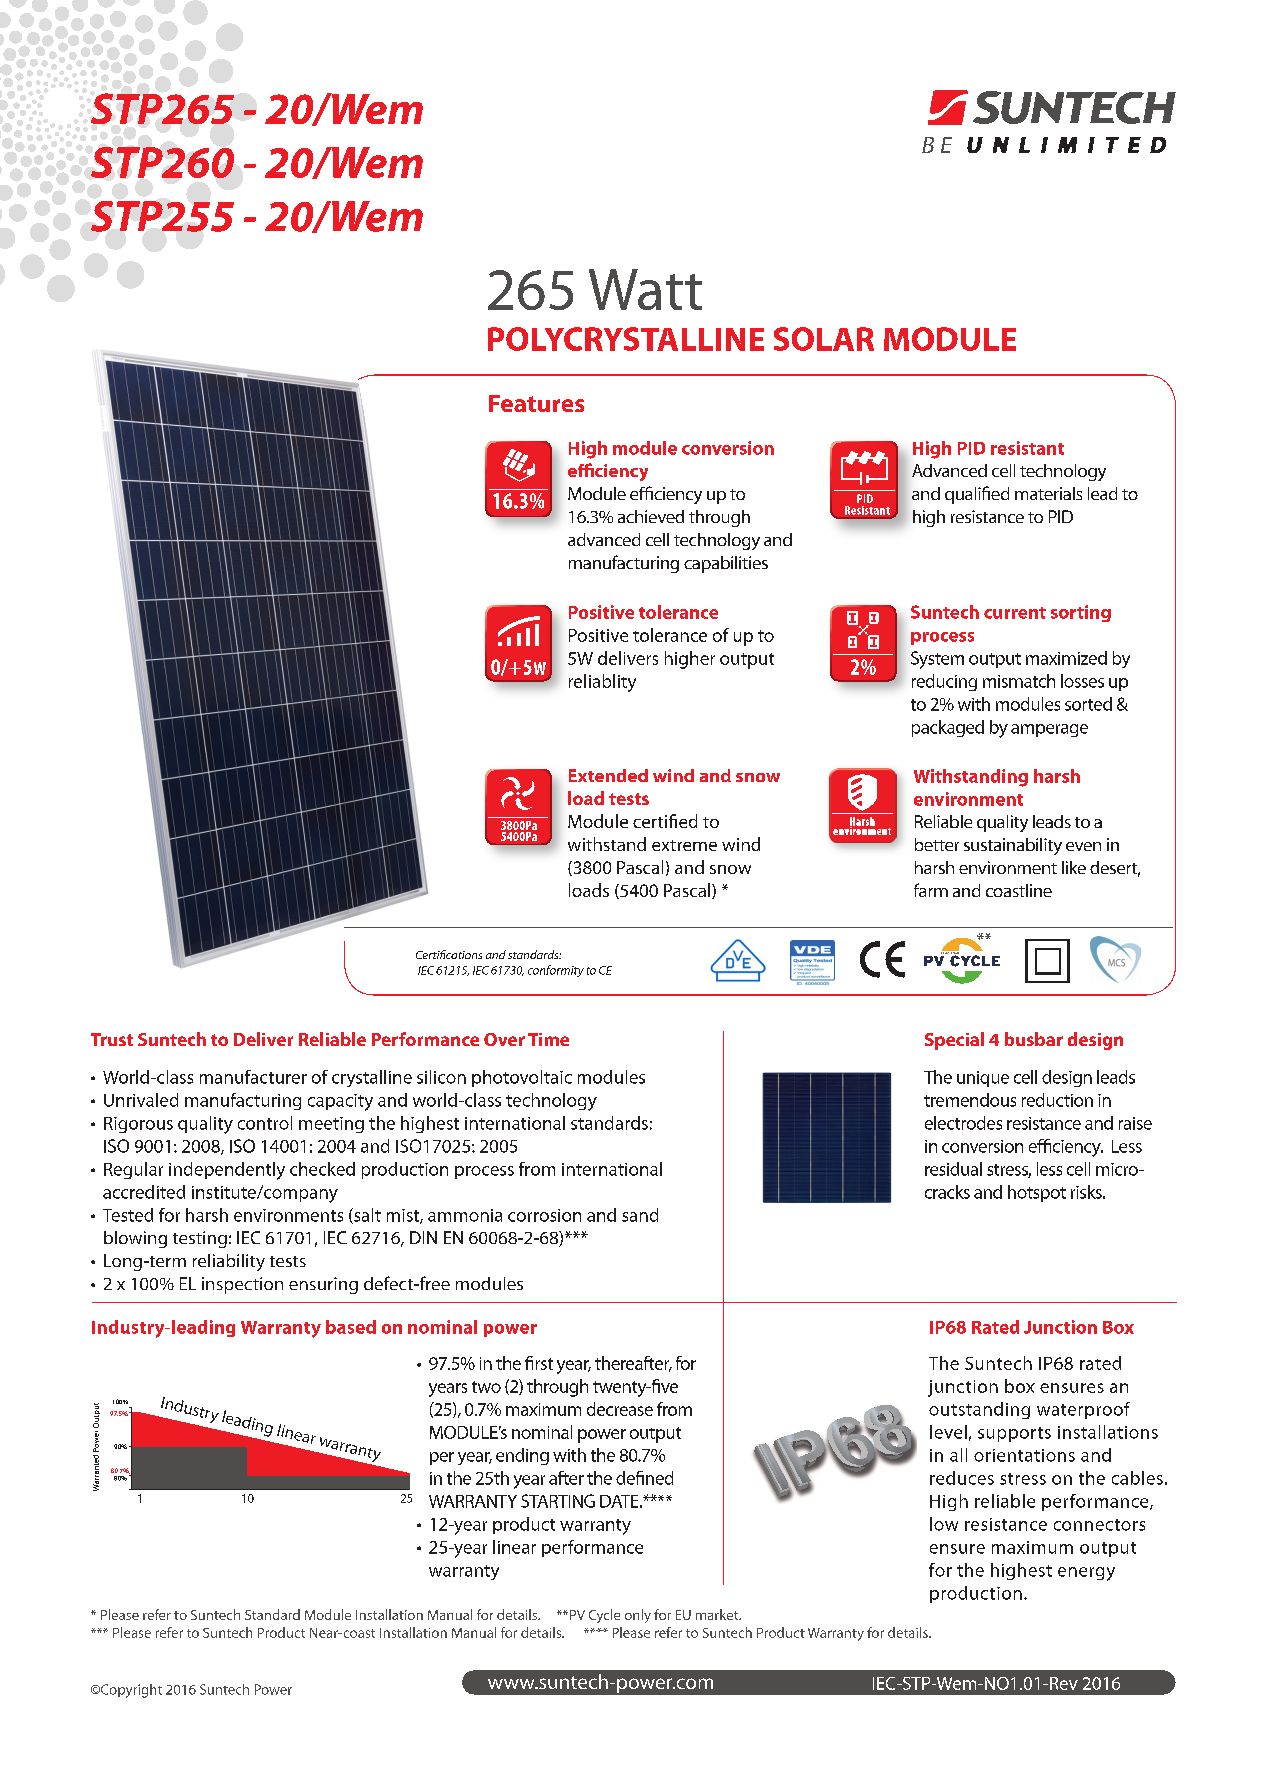  I want to click on Time, so click(548, 1039).
